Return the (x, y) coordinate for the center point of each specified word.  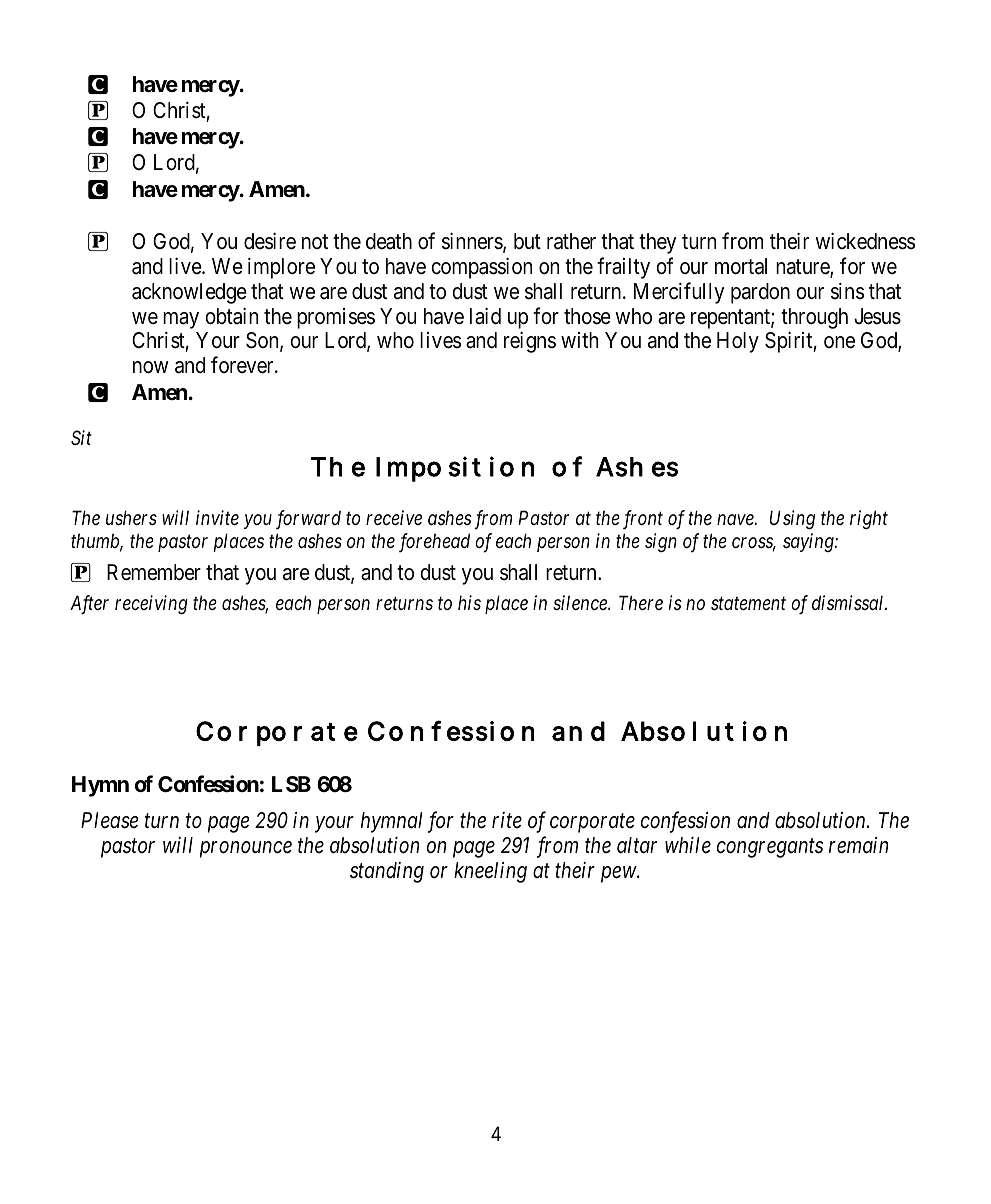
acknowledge (189, 293)
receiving (151, 604)
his (469, 603)
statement (748, 603)
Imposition (455, 469)
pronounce (246, 849)
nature (803, 268)
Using (792, 519)
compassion (481, 268)
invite (217, 518)
